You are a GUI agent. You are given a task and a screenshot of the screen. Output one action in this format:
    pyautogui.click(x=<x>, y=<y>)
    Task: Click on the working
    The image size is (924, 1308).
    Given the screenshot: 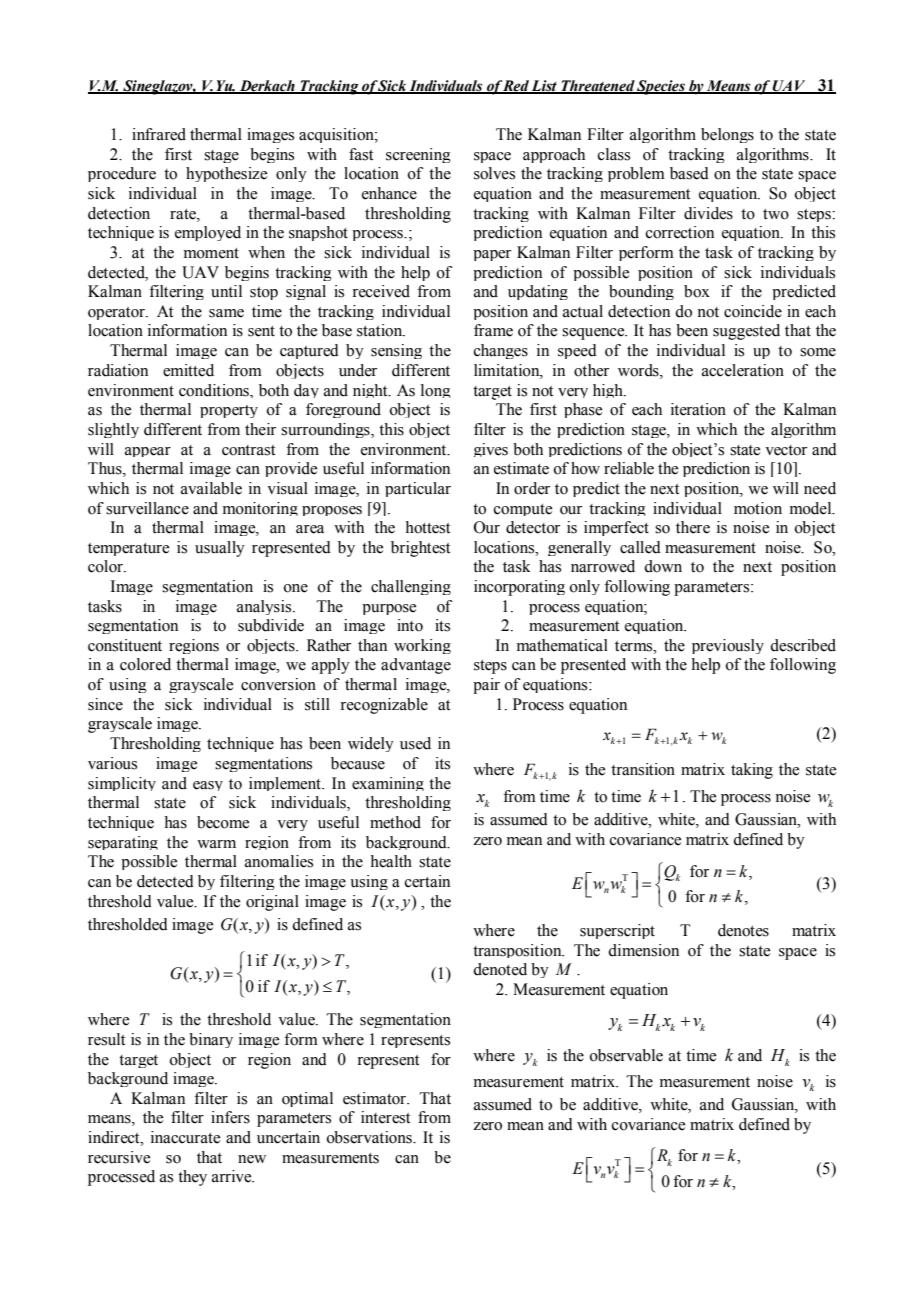 What is the action you would take?
    pyautogui.click(x=422, y=646)
